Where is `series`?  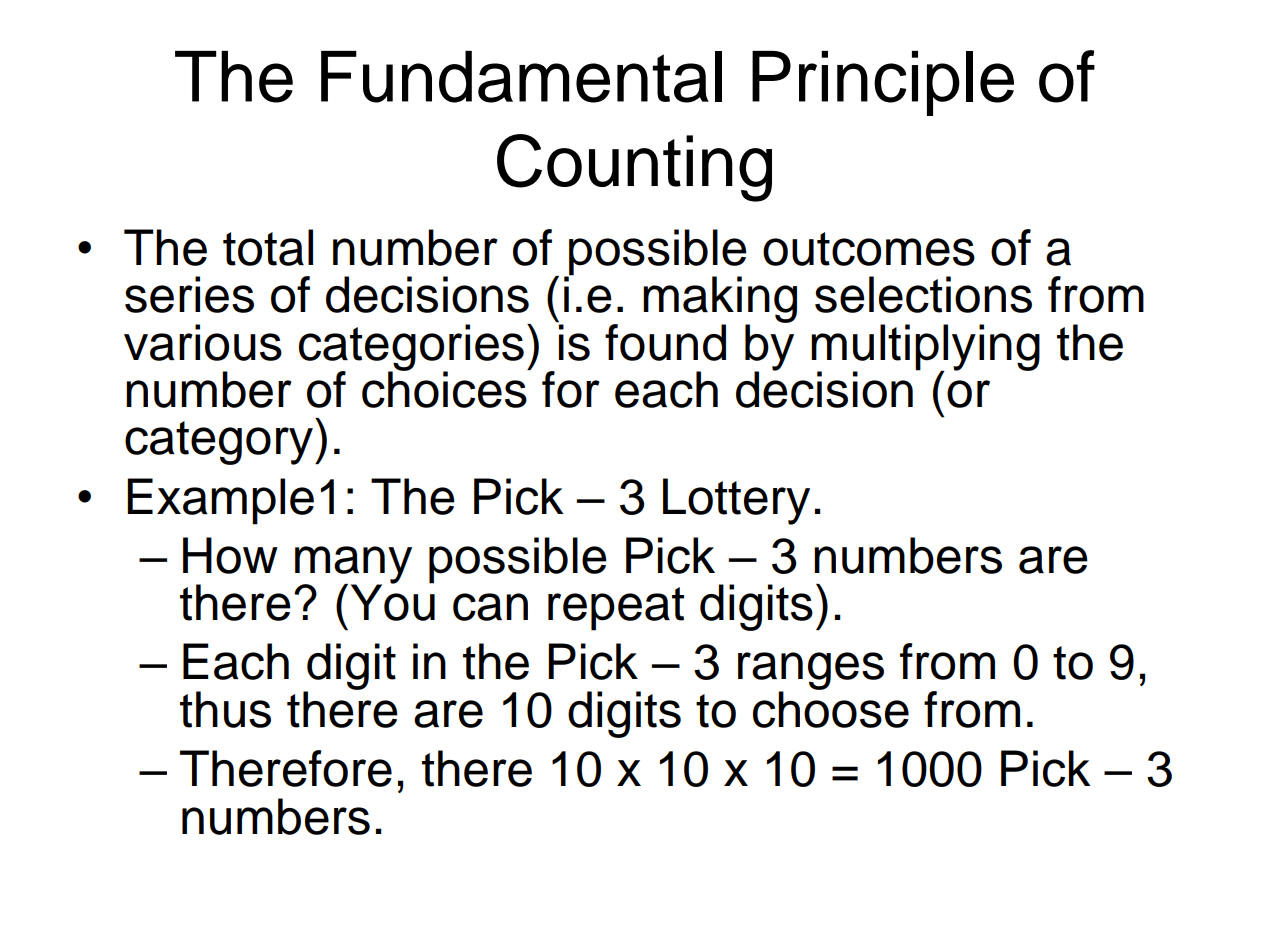
series is located at coordinates (189, 294).
